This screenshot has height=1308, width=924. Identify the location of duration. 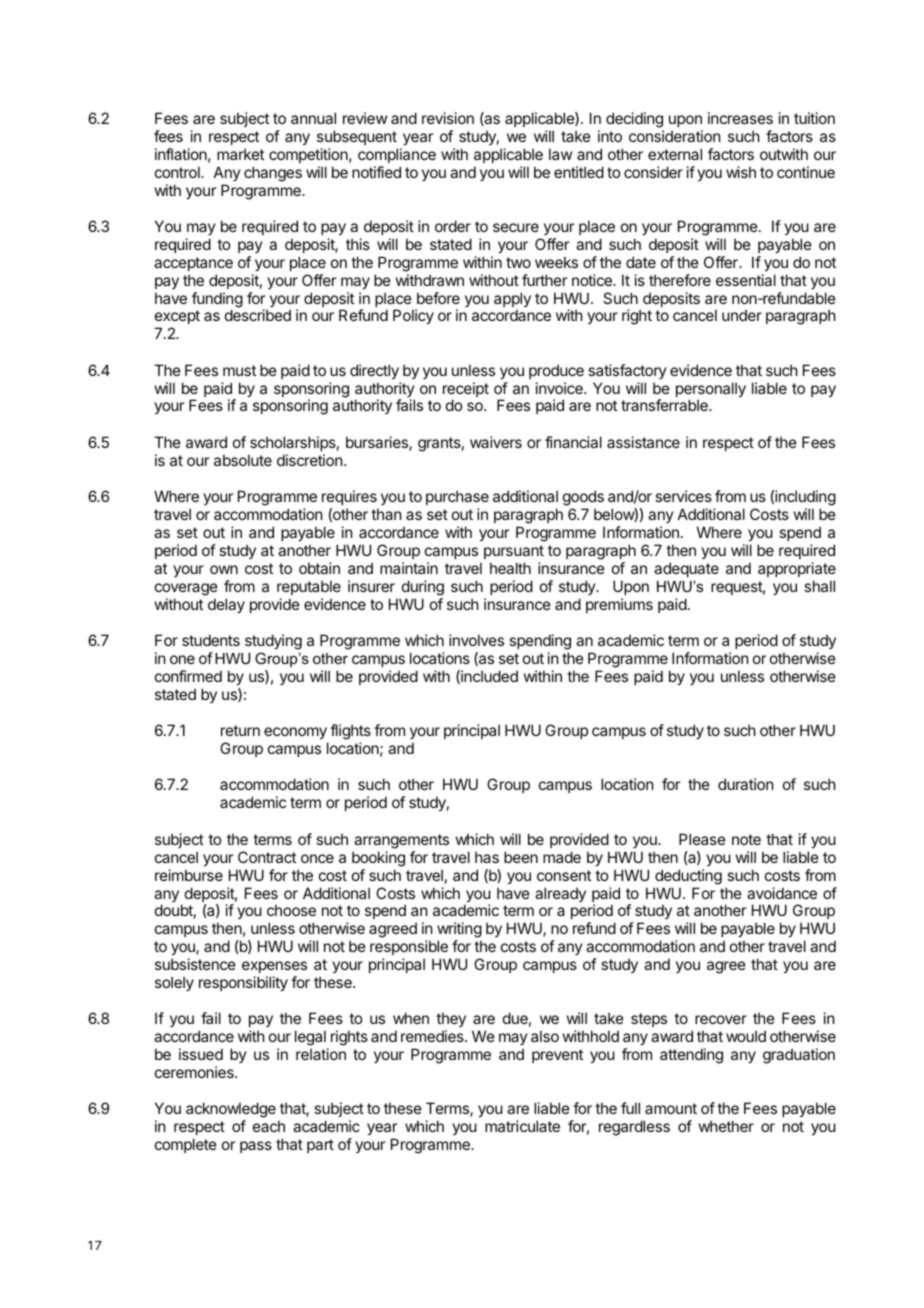
(745, 784).
